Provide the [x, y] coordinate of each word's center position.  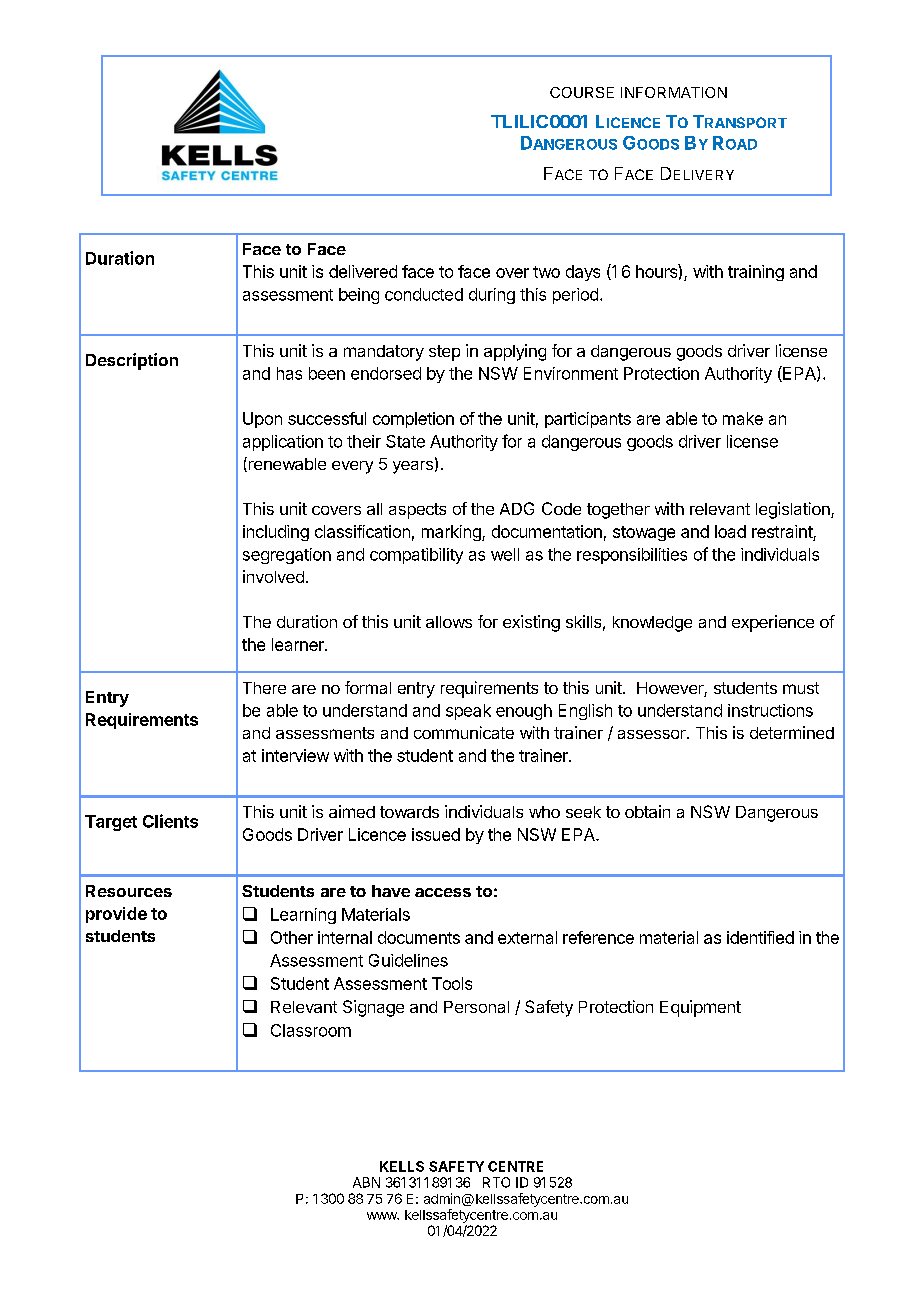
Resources [129, 891]
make [743, 418]
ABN [366, 1182]
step [444, 353]
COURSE [582, 92]
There [264, 688]
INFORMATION [674, 92]
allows [449, 622]
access [443, 892]
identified [760, 937]
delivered [363, 271]
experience [773, 623]
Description [132, 361]
